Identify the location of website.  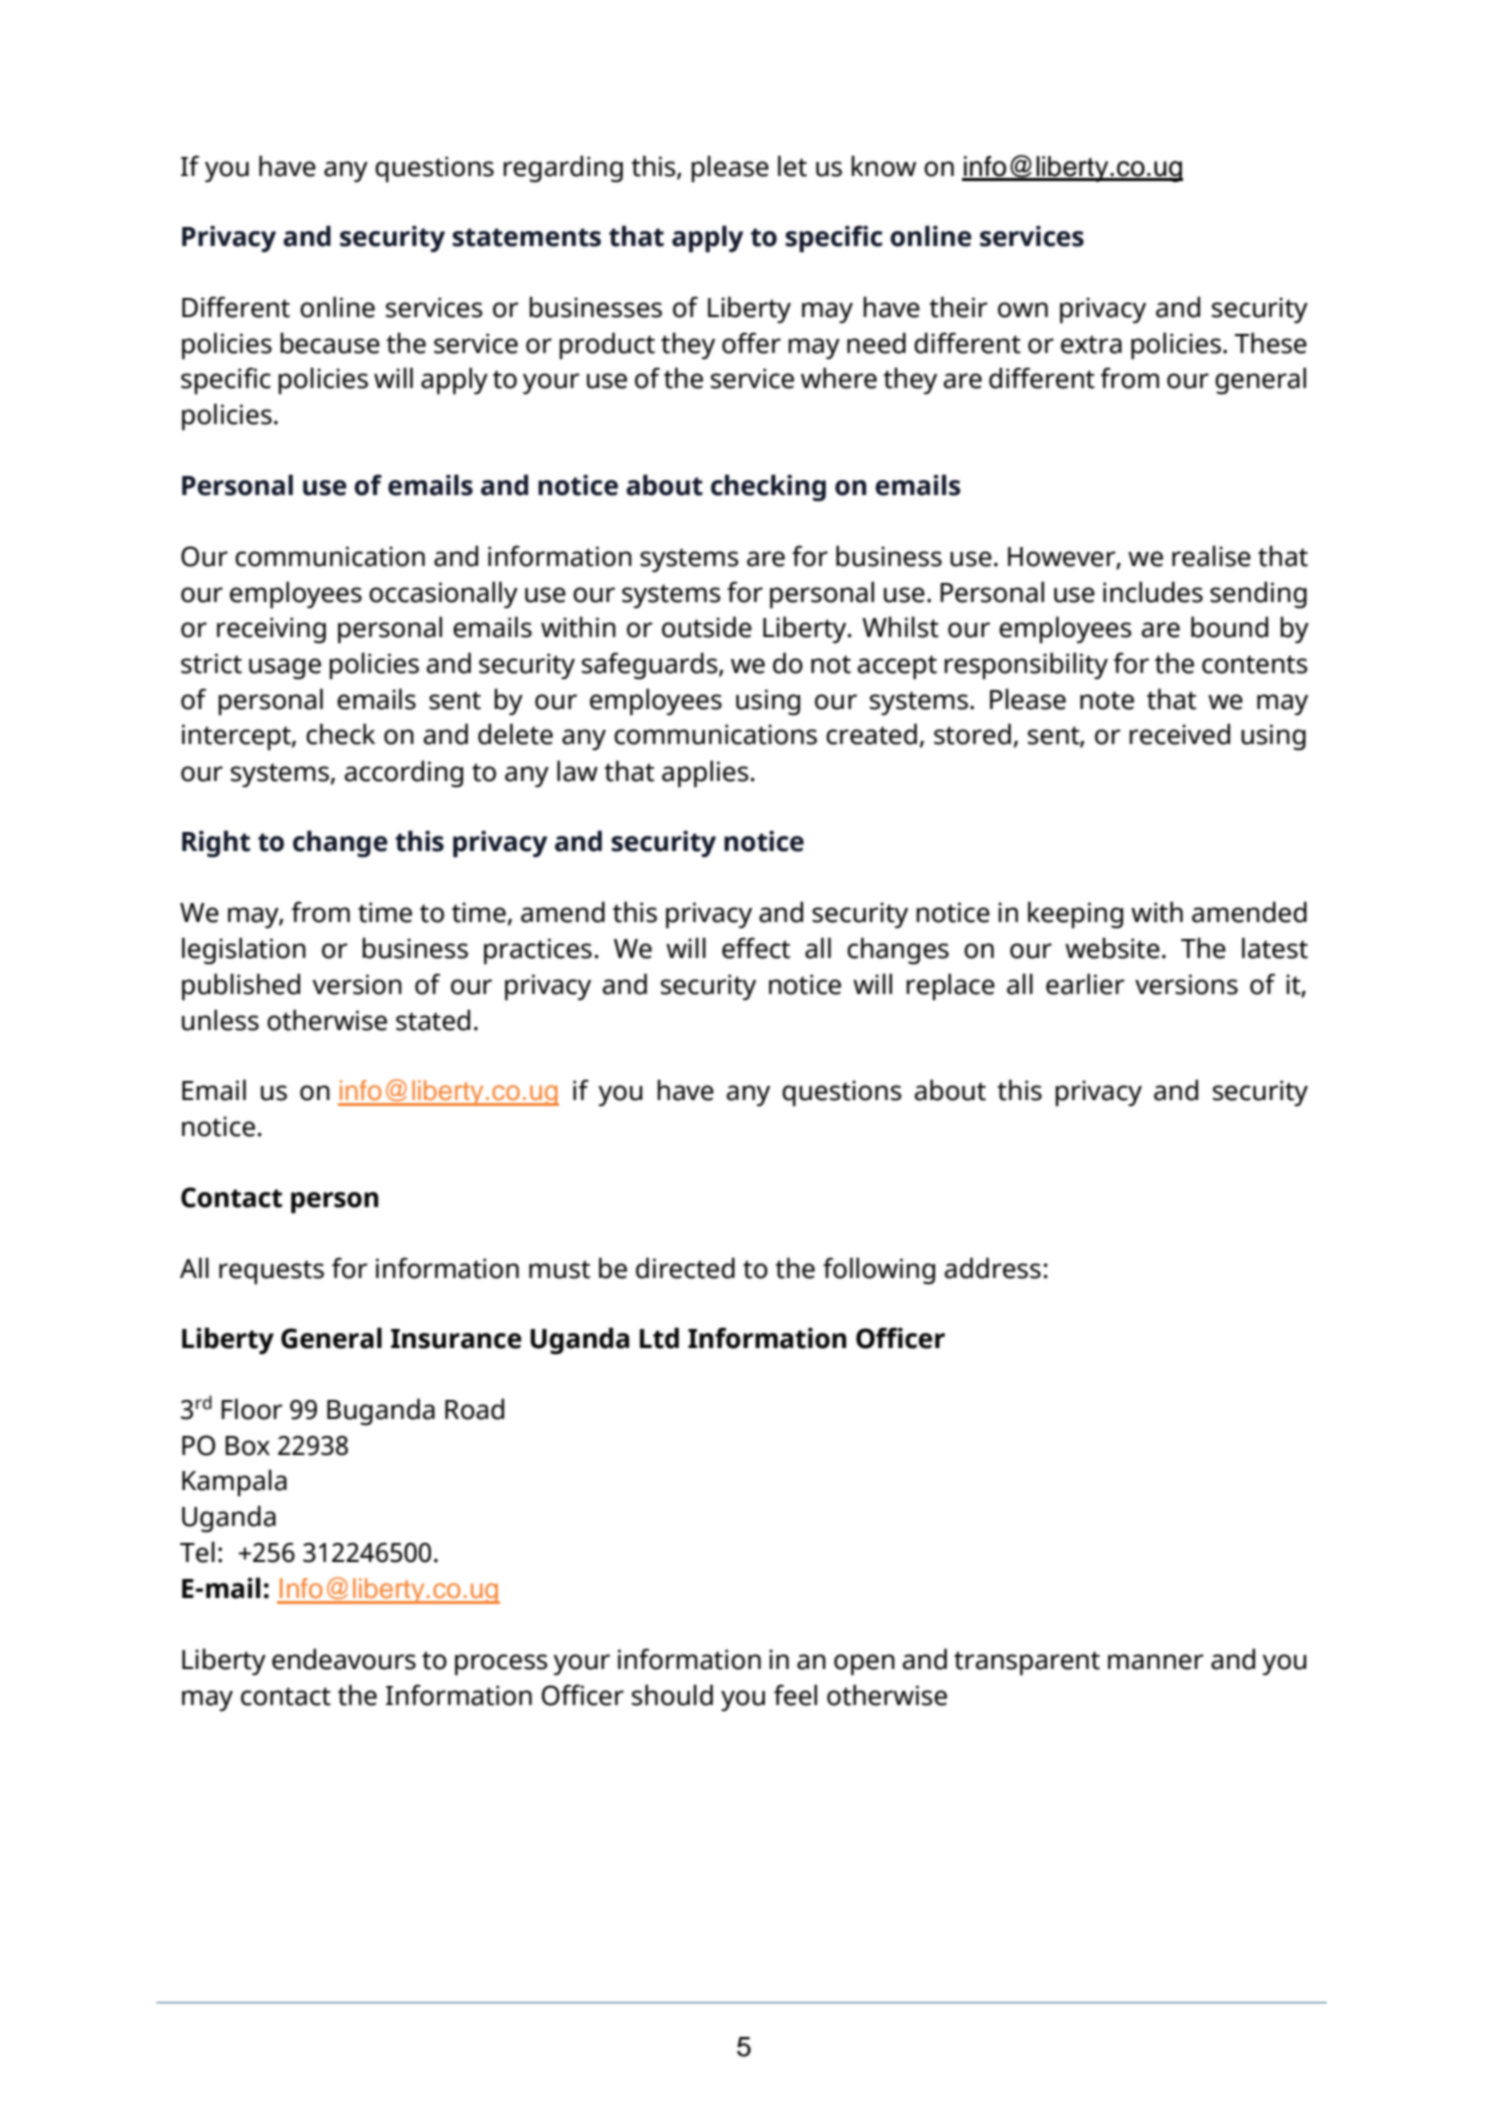
(1112, 948).
